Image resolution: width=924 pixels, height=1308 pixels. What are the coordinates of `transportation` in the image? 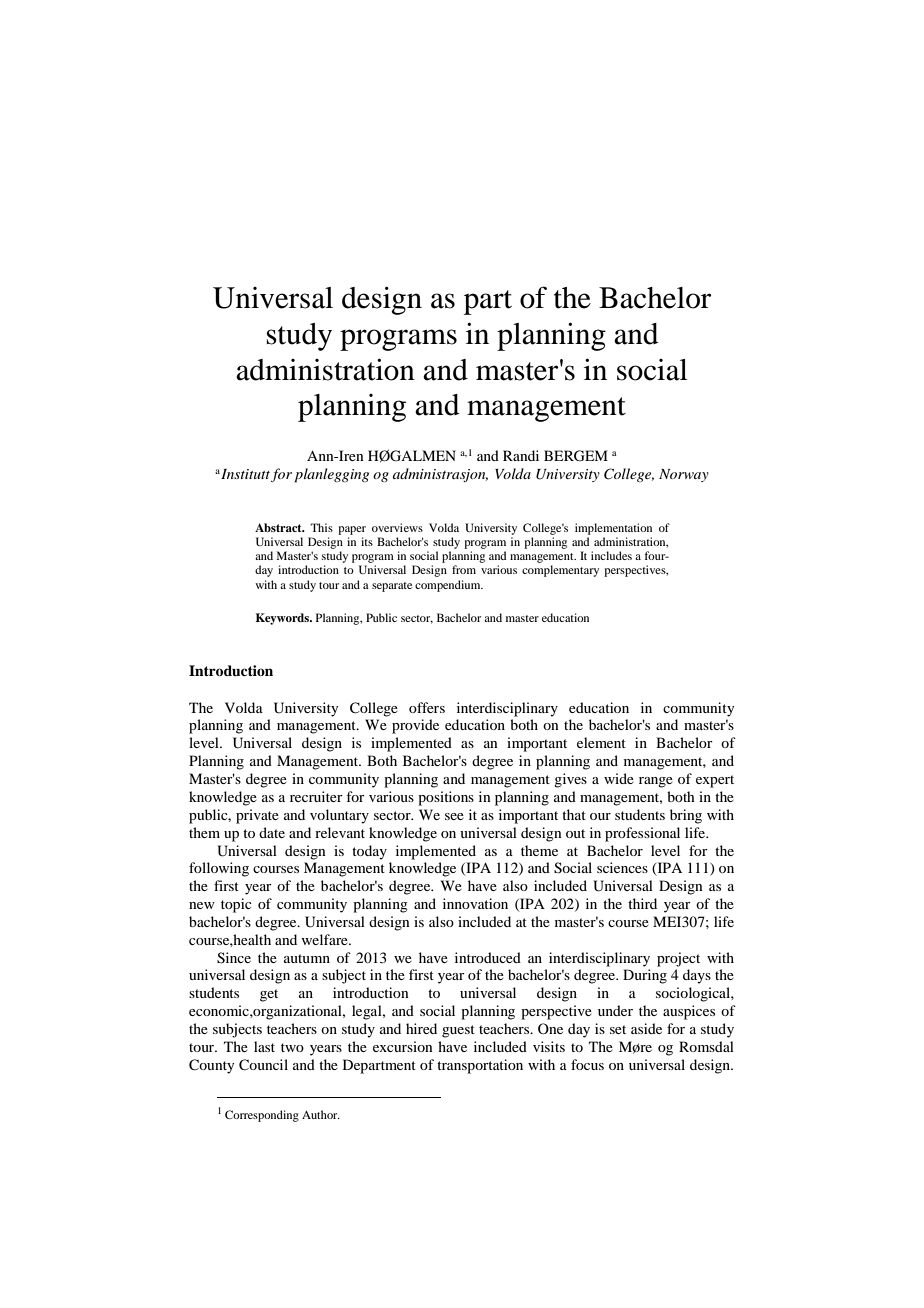 It's located at (480, 1066).
